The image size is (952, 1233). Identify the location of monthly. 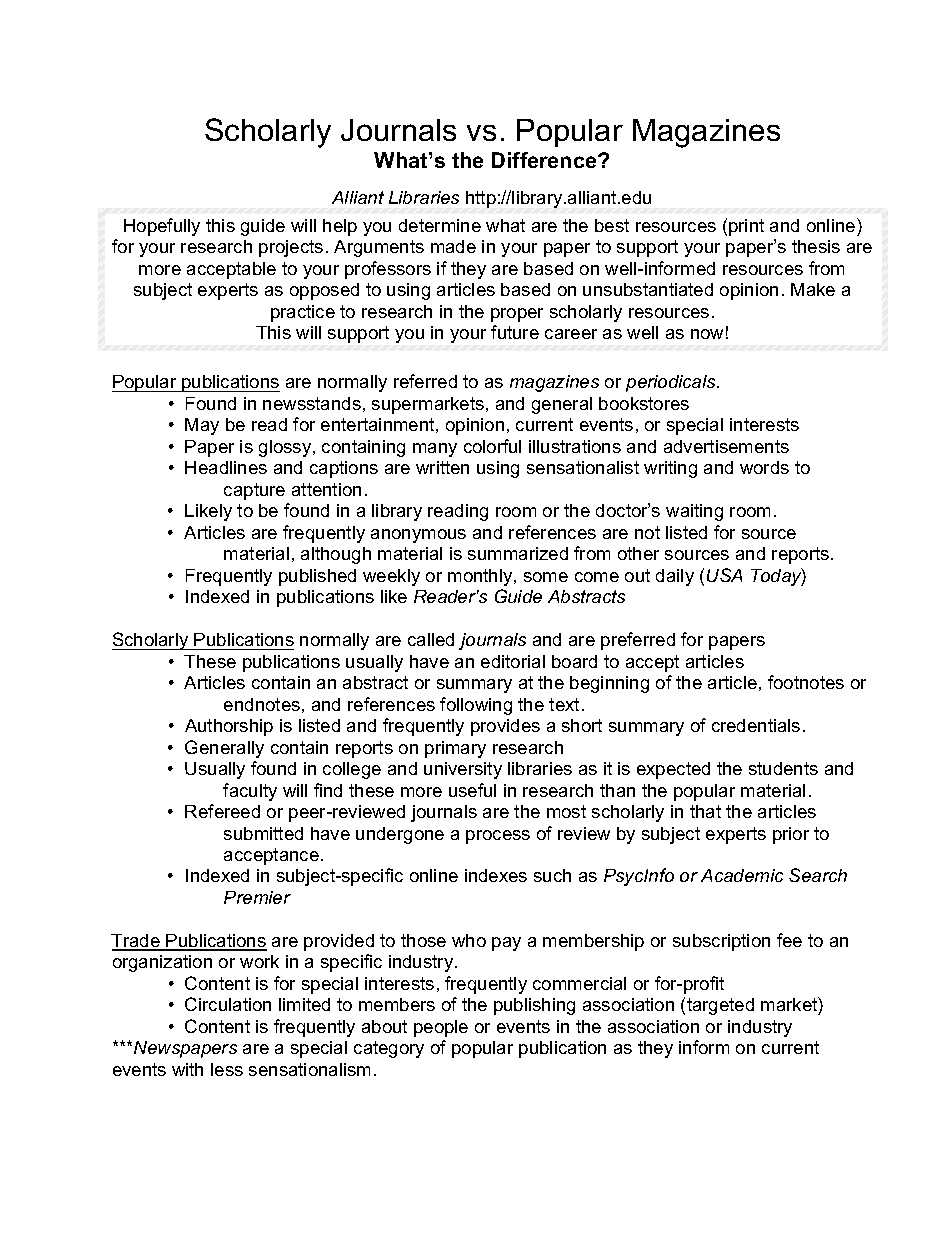
(481, 577).
